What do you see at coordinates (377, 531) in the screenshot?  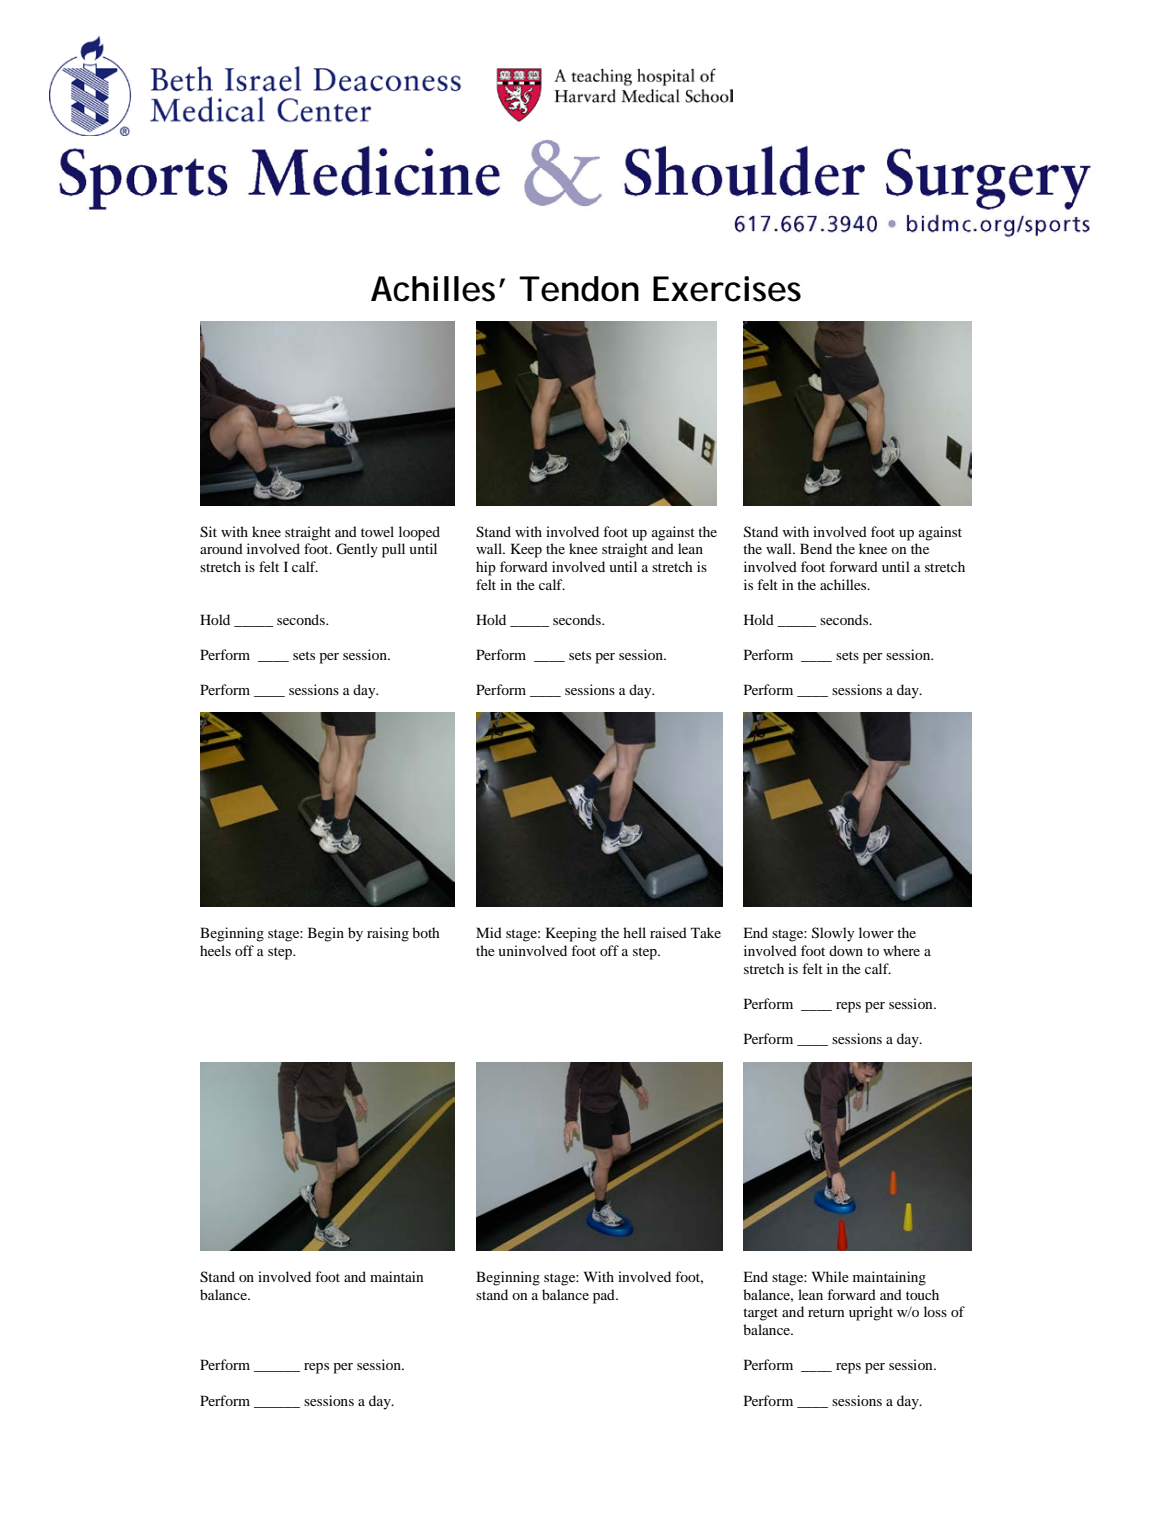 I see `towel` at bounding box center [377, 531].
